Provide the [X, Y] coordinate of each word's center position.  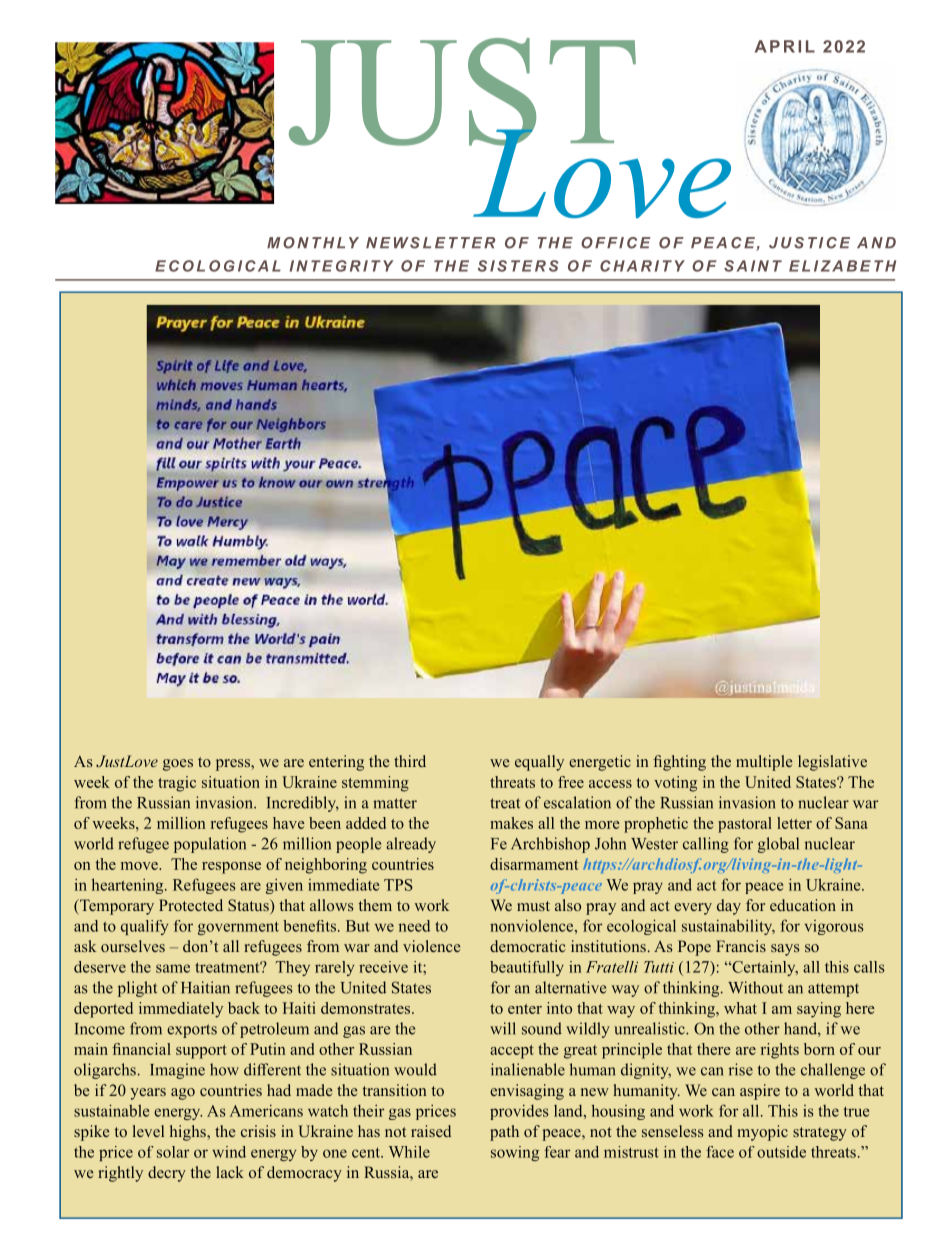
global [778, 845]
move [140, 866]
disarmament [534, 864]
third [410, 761]
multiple [764, 763]
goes [178, 765]
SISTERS [518, 266]
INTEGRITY [342, 266]
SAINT [753, 266]
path [504, 1133]
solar [173, 1152]
